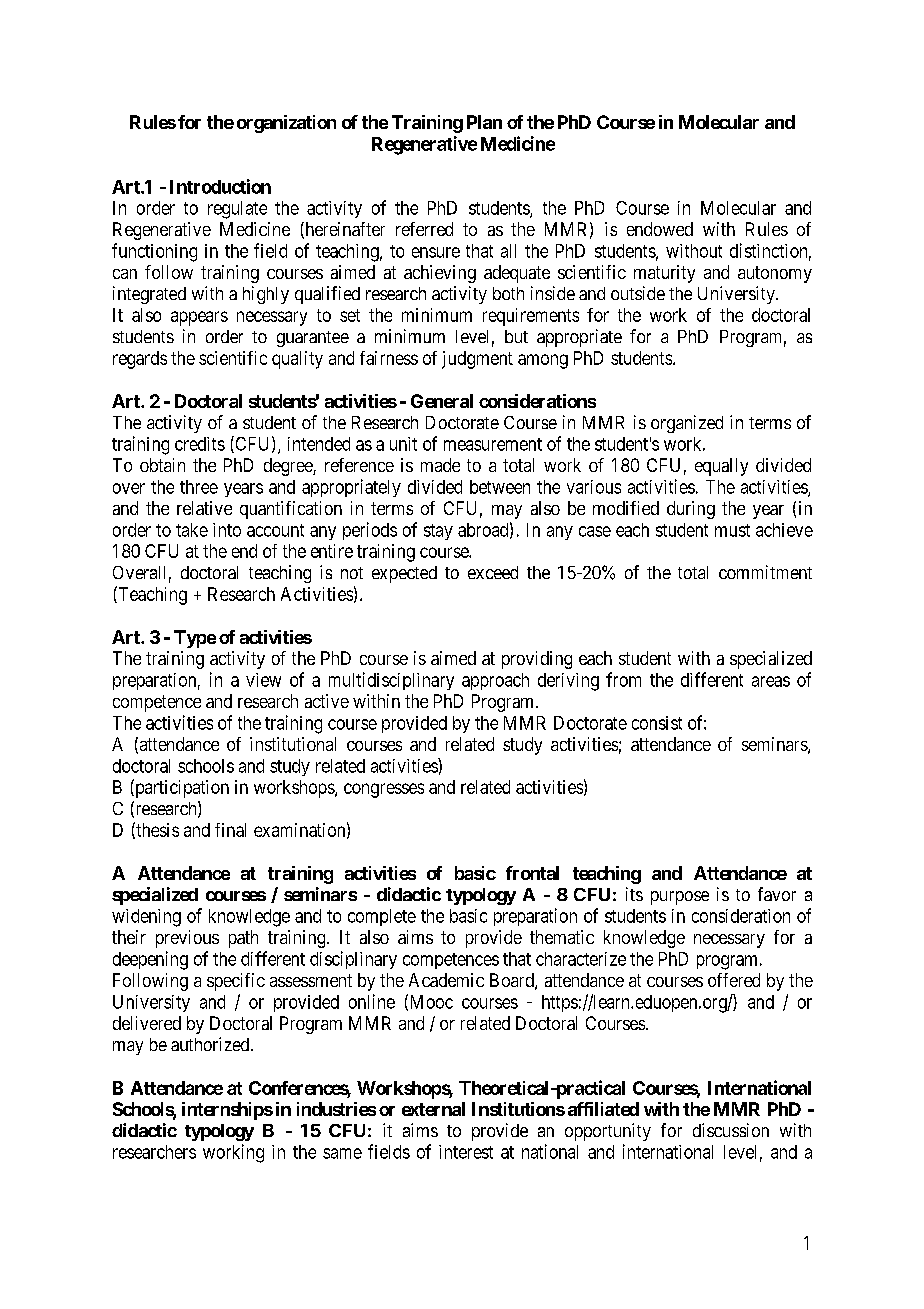 The image size is (924, 1309). Describe the element at coordinates (721, 467) in the screenshot. I see `equally` at that location.
